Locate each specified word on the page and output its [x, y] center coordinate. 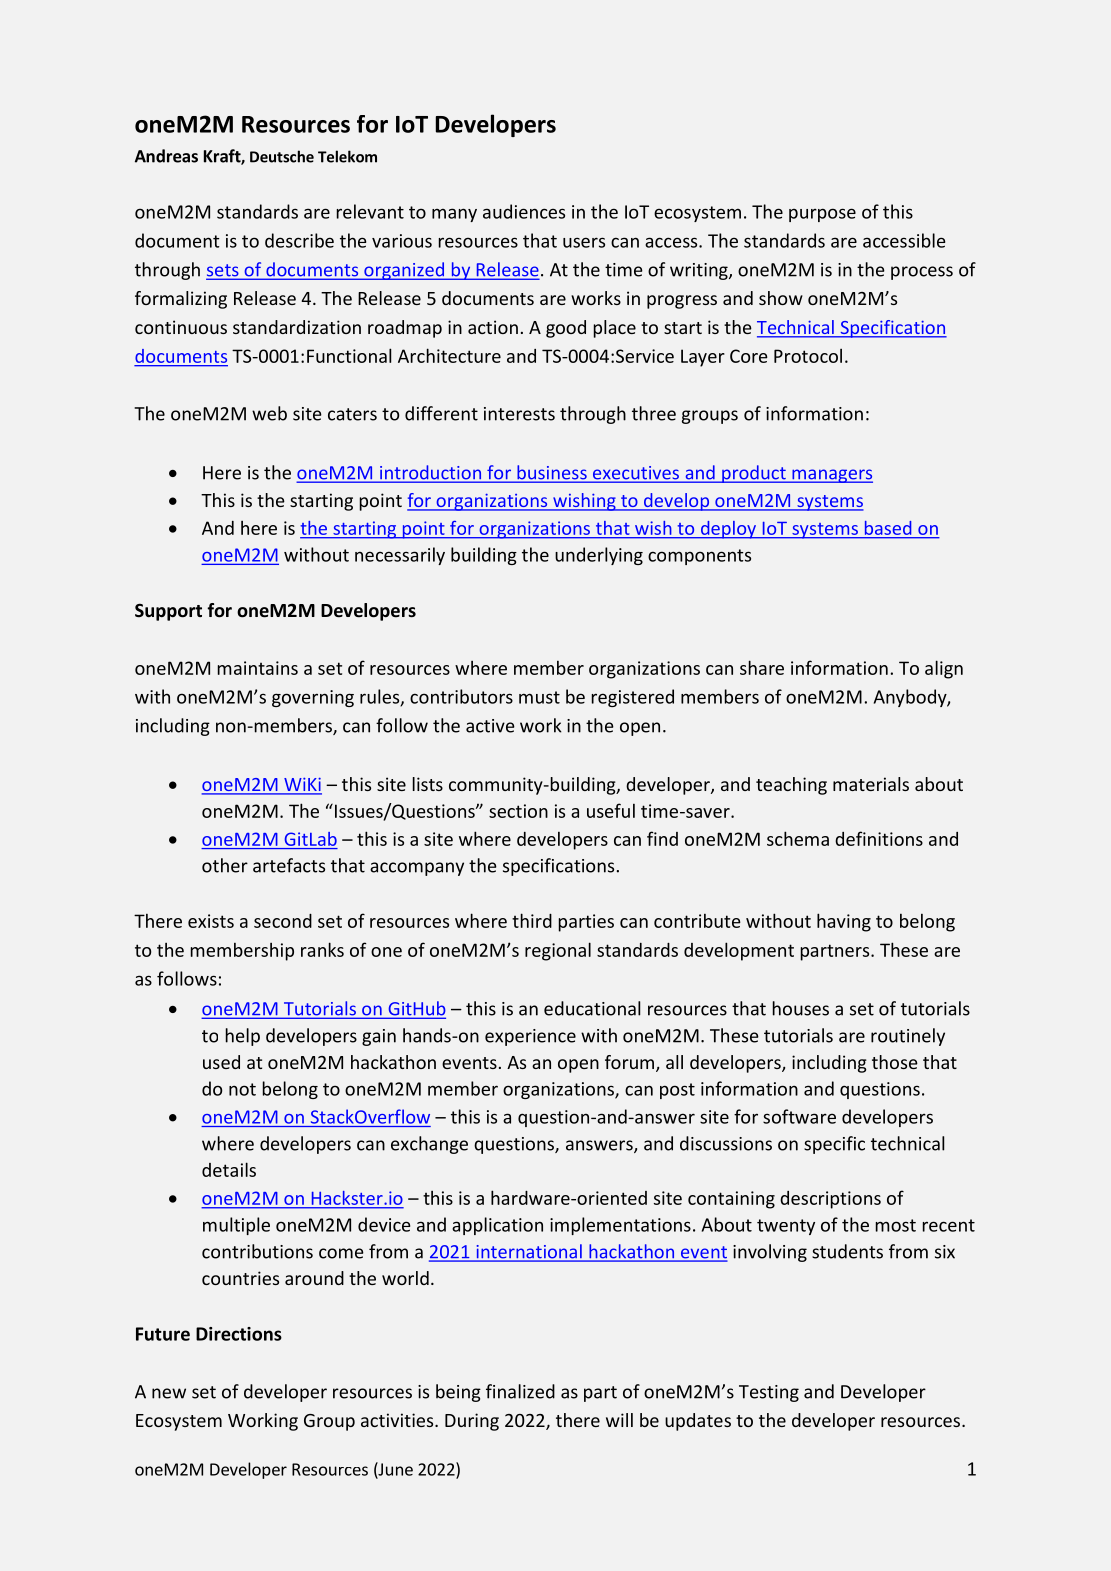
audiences [524, 211]
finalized [520, 1391]
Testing [769, 1393]
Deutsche [282, 156]
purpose [822, 215]
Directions [239, 1334]
